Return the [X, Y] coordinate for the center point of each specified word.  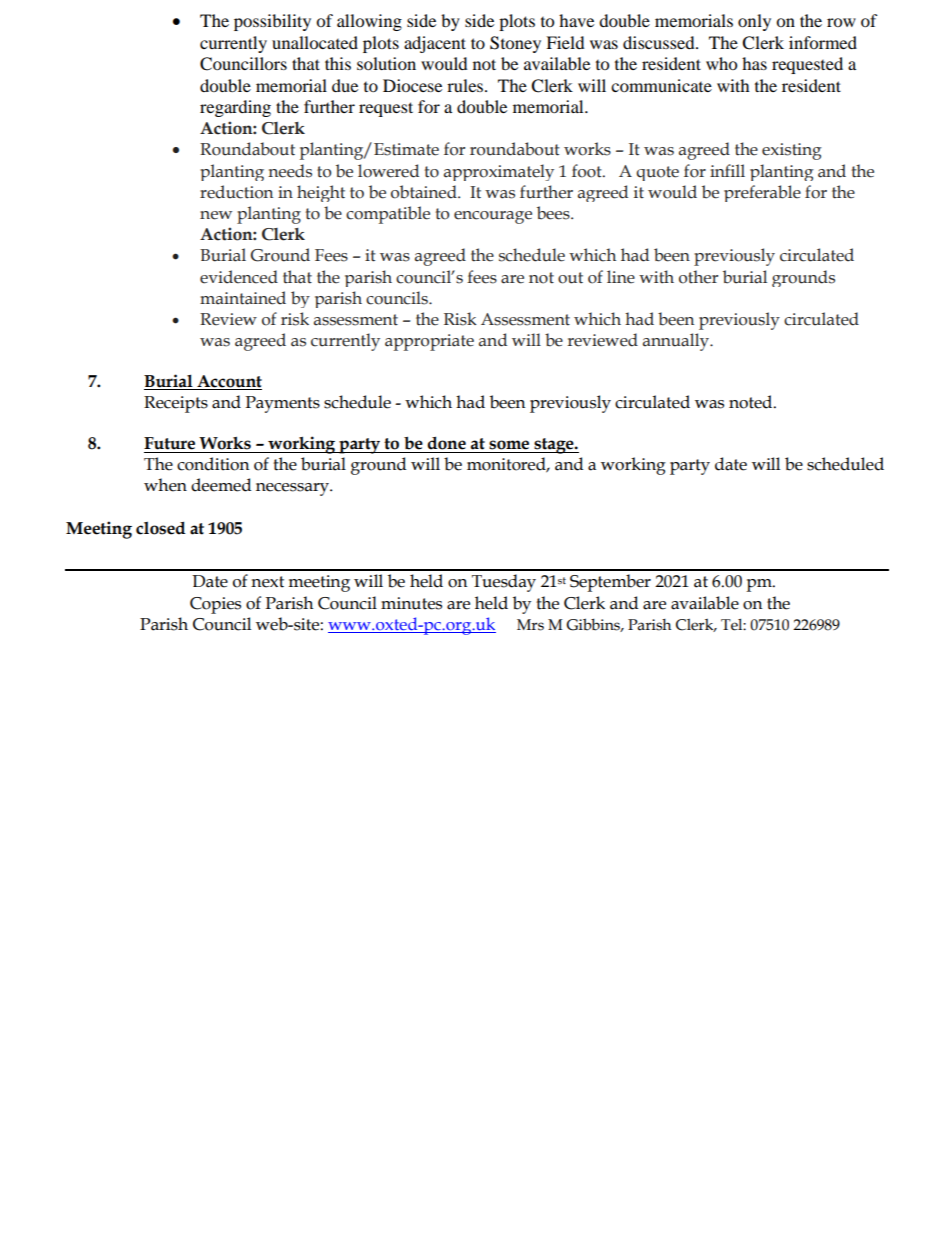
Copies [215, 605]
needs [290, 171]
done [446, 443]
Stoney [515, 44]
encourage [493, 217]
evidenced [239, 277]
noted [752, 402]
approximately [499, 172]
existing [792, 151]
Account [229, 381]
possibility [272, 22]
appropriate [429, 342]
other [698, 277]
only [754, 22]
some [509, 445]
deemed [221, 485]
